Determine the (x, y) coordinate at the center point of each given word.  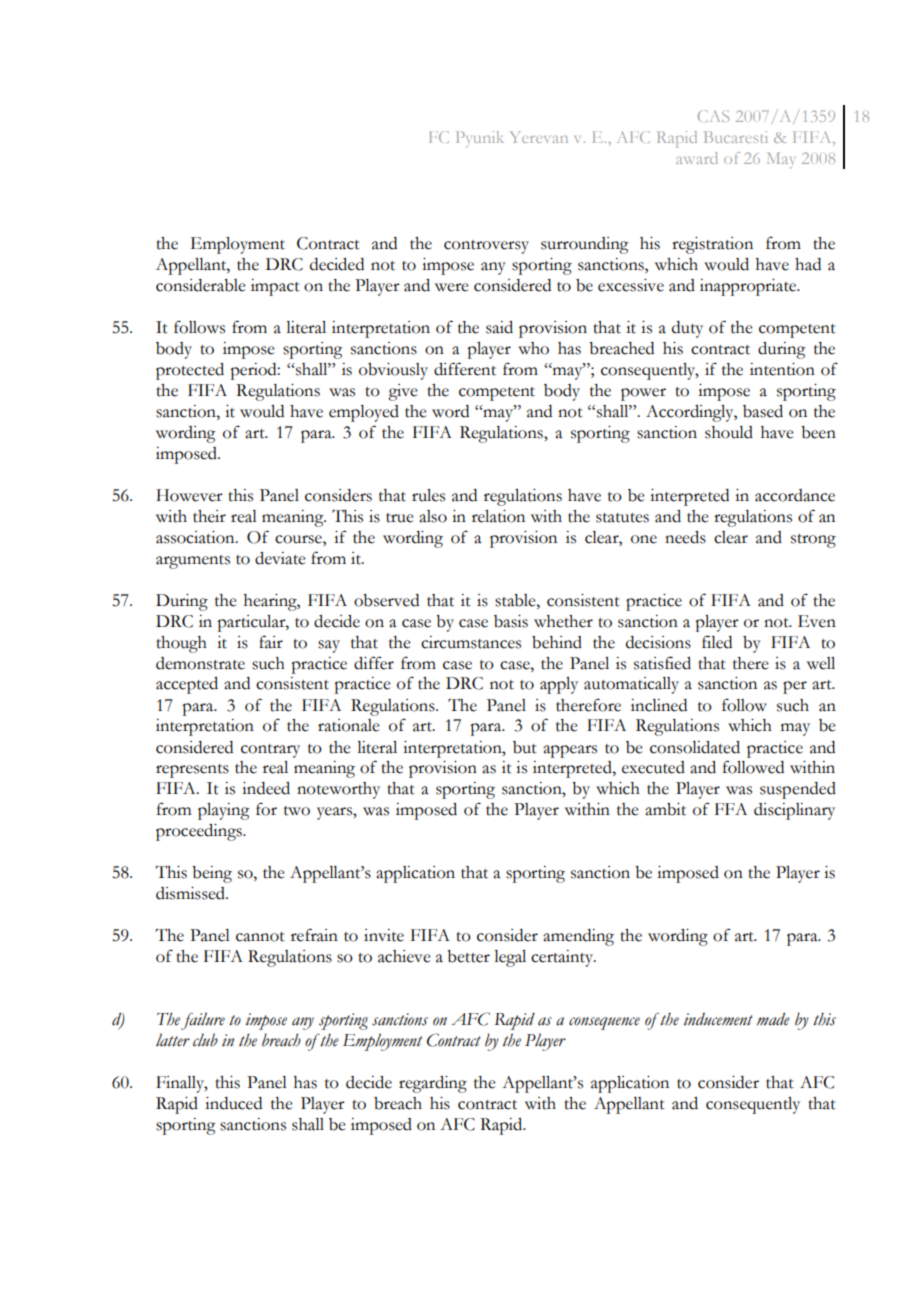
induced (233, 1103)
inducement (718, 1019)
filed (717, 642)
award (697, 158)
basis (511, 621)
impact (275, 287)
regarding (433, 1084)
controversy (486, 247)
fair (271, 642)
